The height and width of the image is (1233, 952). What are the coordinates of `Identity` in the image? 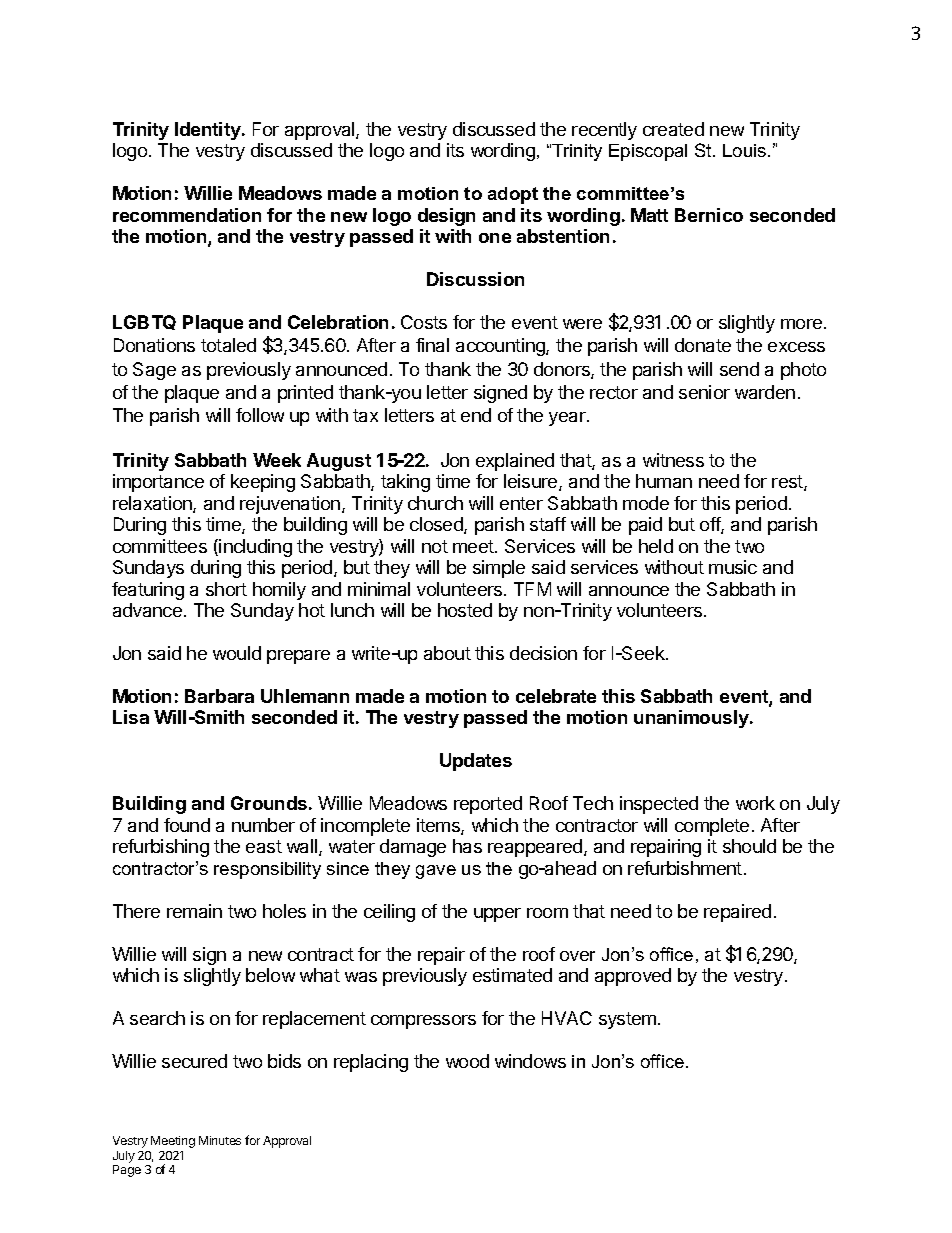 It's located at (209, 131).
